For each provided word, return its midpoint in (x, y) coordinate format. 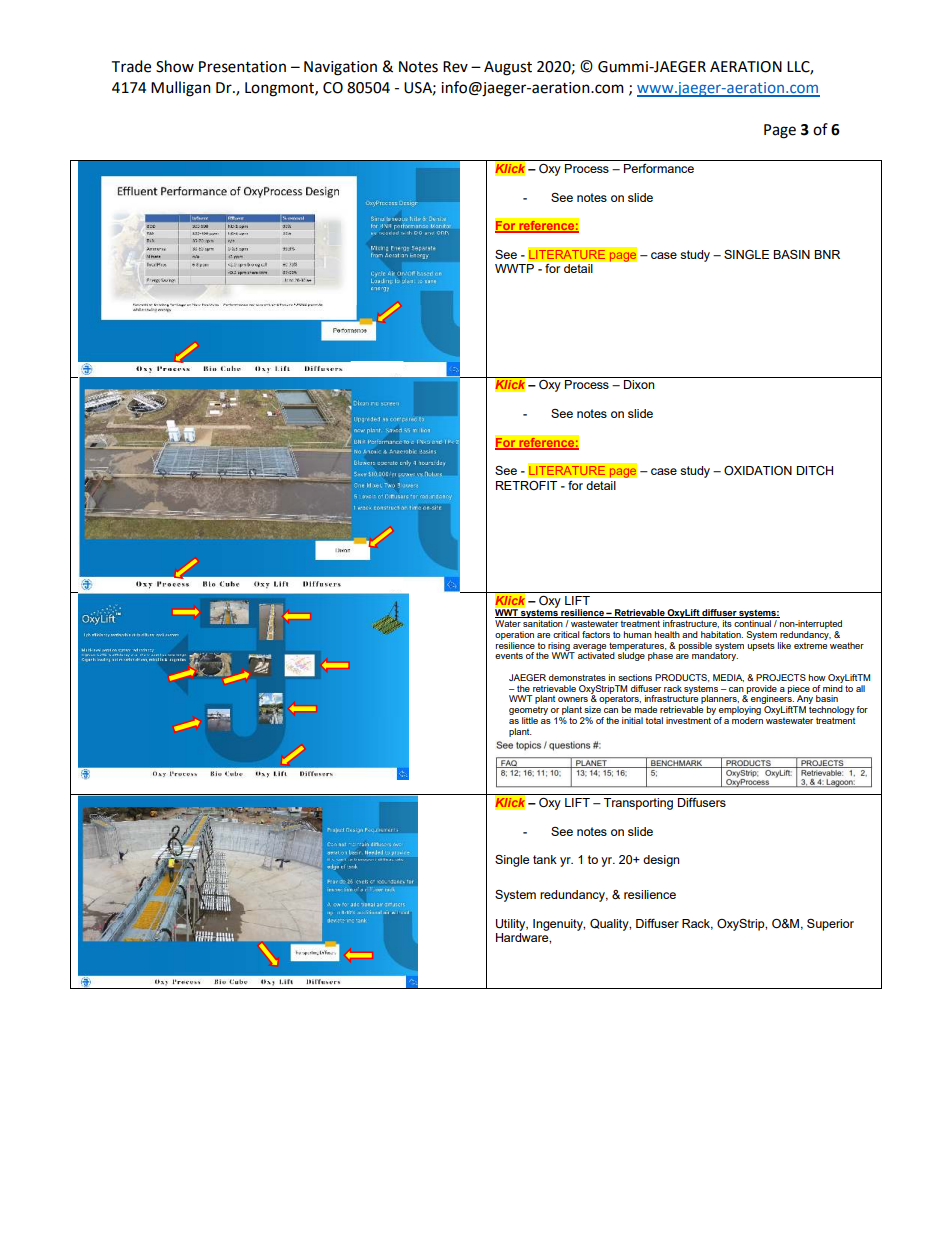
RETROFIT (526, 485)
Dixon (639, 384)
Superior (830, 925)
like (784, 645)
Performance (659, 168)
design (661, 861)
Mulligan (181, 89)
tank (545, 859)
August (508, 68)
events (509, 656)
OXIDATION (758, 470)
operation (514, 635)
